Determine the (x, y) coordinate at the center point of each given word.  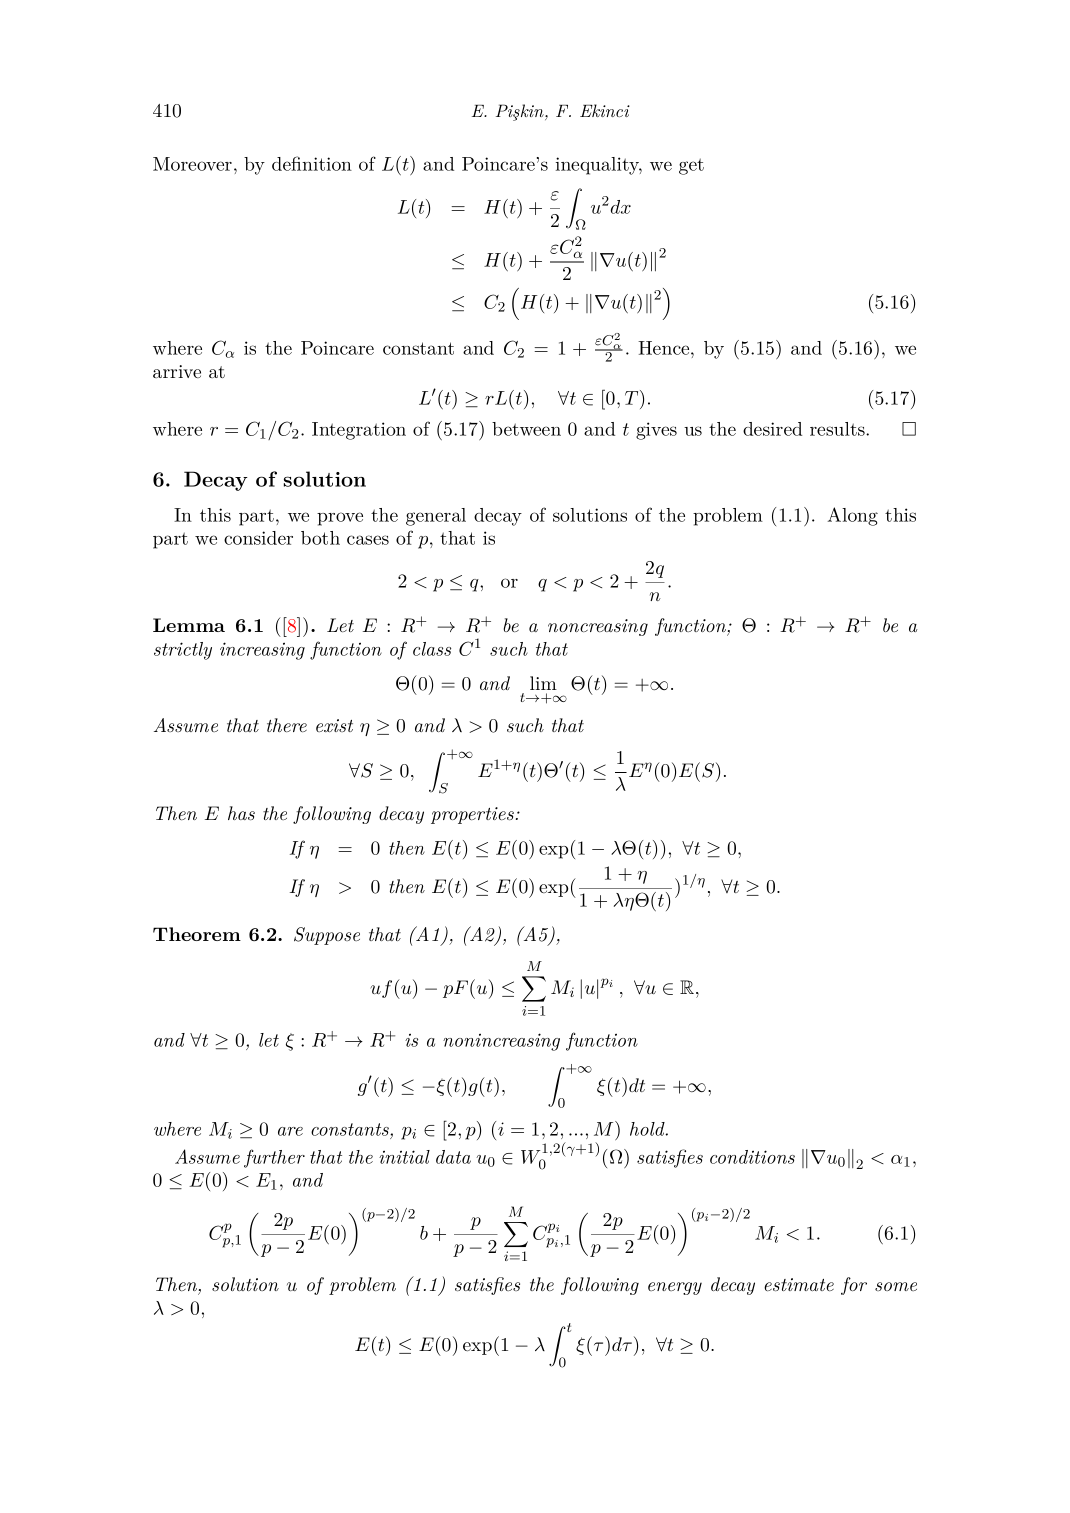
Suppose (327, 936)
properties (472, 815)
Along (853, 516)
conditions (752, 1157)
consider (258, 538)
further (274, 1158)
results (838, 429)
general (436, 517)
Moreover (192, 164)
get (691, 166)
